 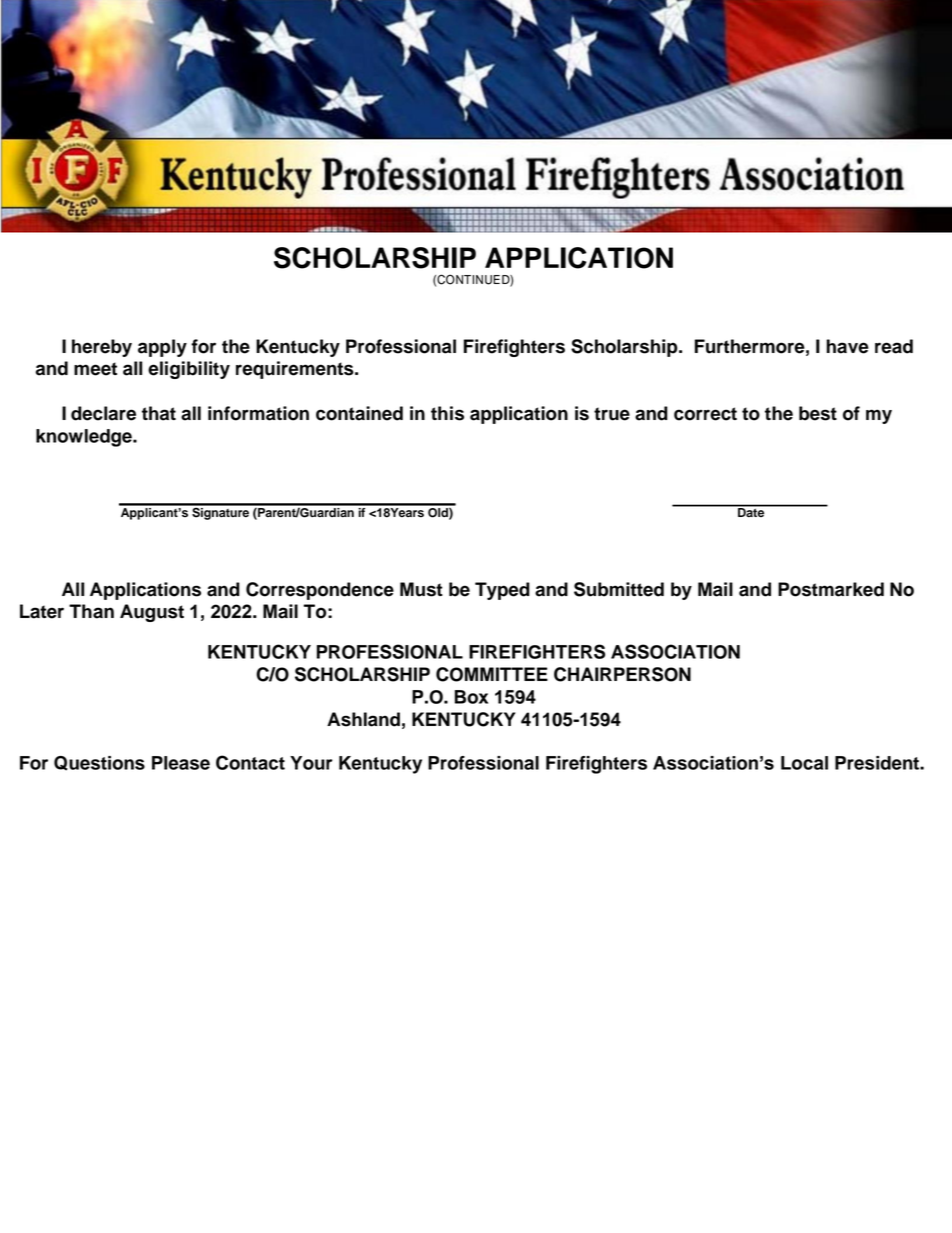 What do you see at coordinates (804, 763) in the image?
I see `Local` at bounding box center [804, 763].
